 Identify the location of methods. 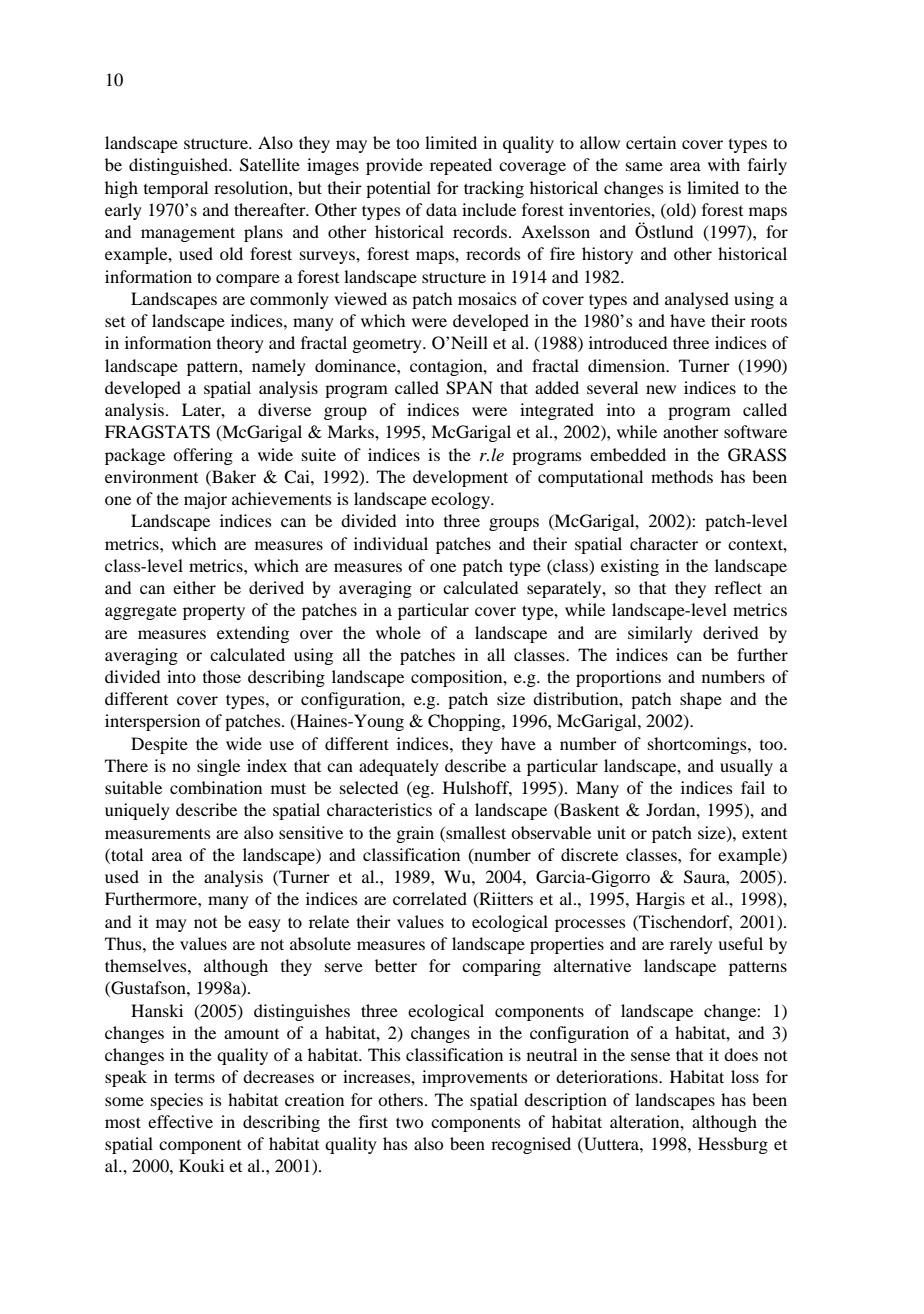
(682, 476).
